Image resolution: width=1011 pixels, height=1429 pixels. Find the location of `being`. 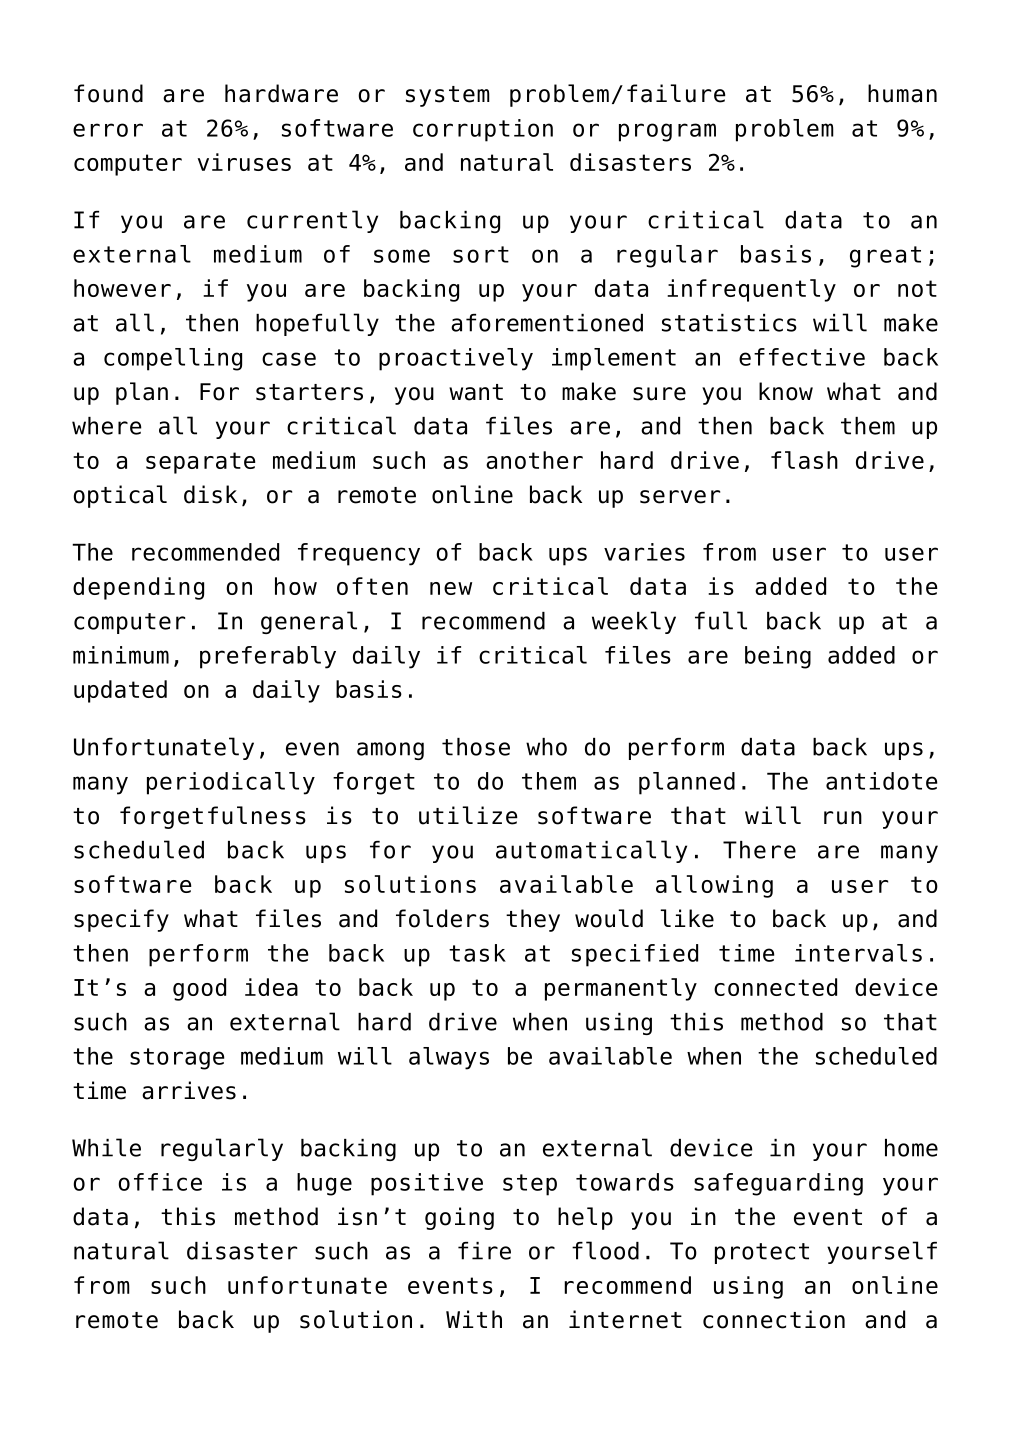

being is located at coordinates (778, 657).
